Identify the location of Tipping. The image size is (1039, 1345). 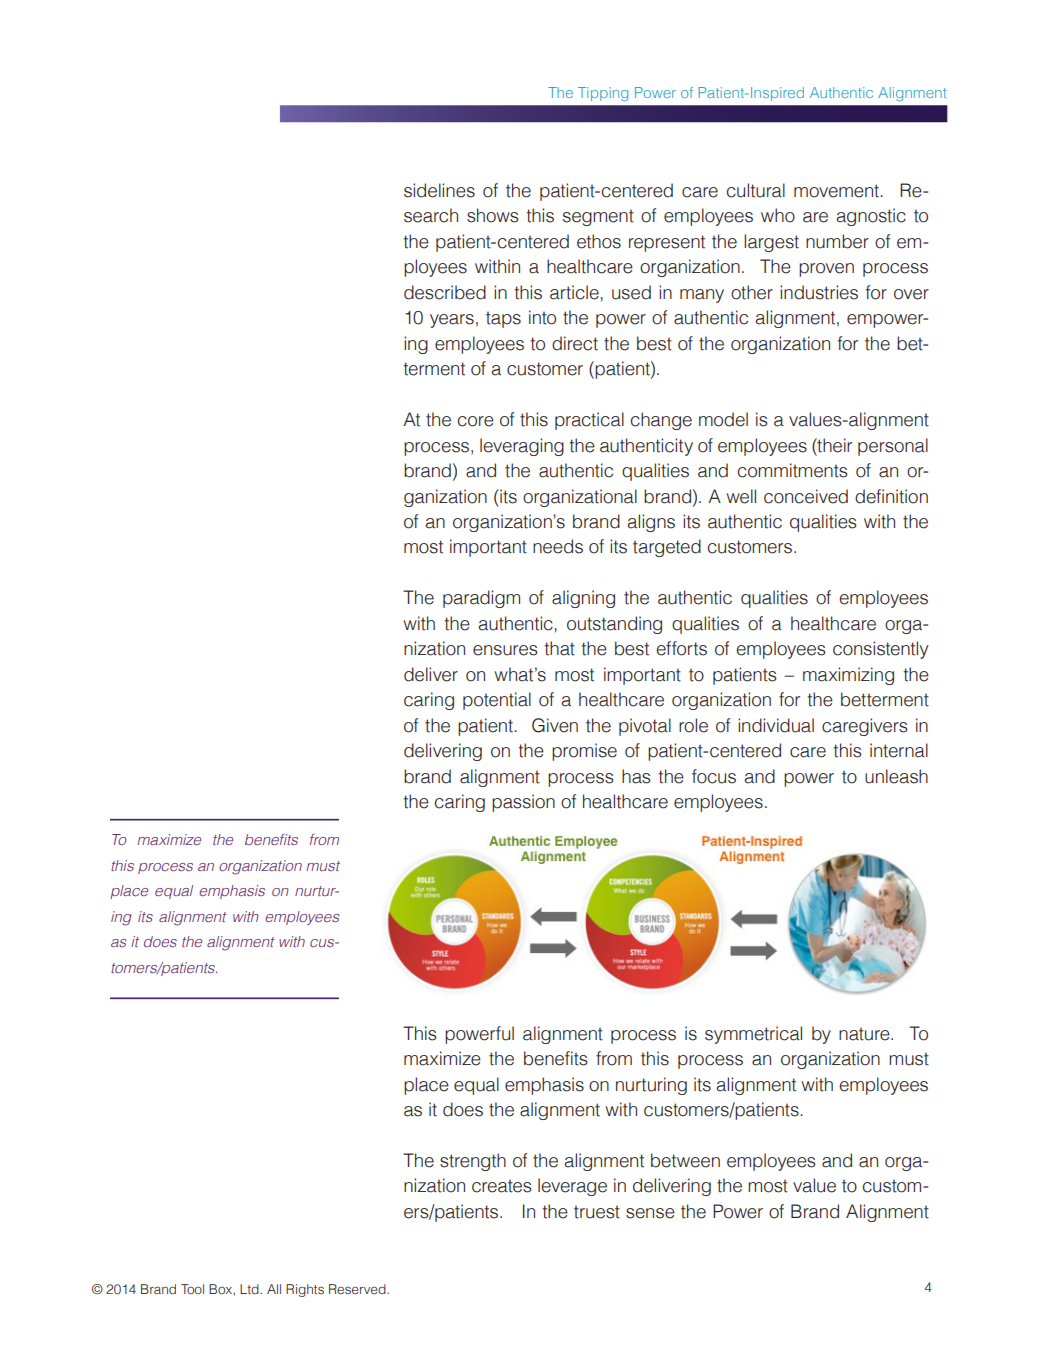
(603, 94).
